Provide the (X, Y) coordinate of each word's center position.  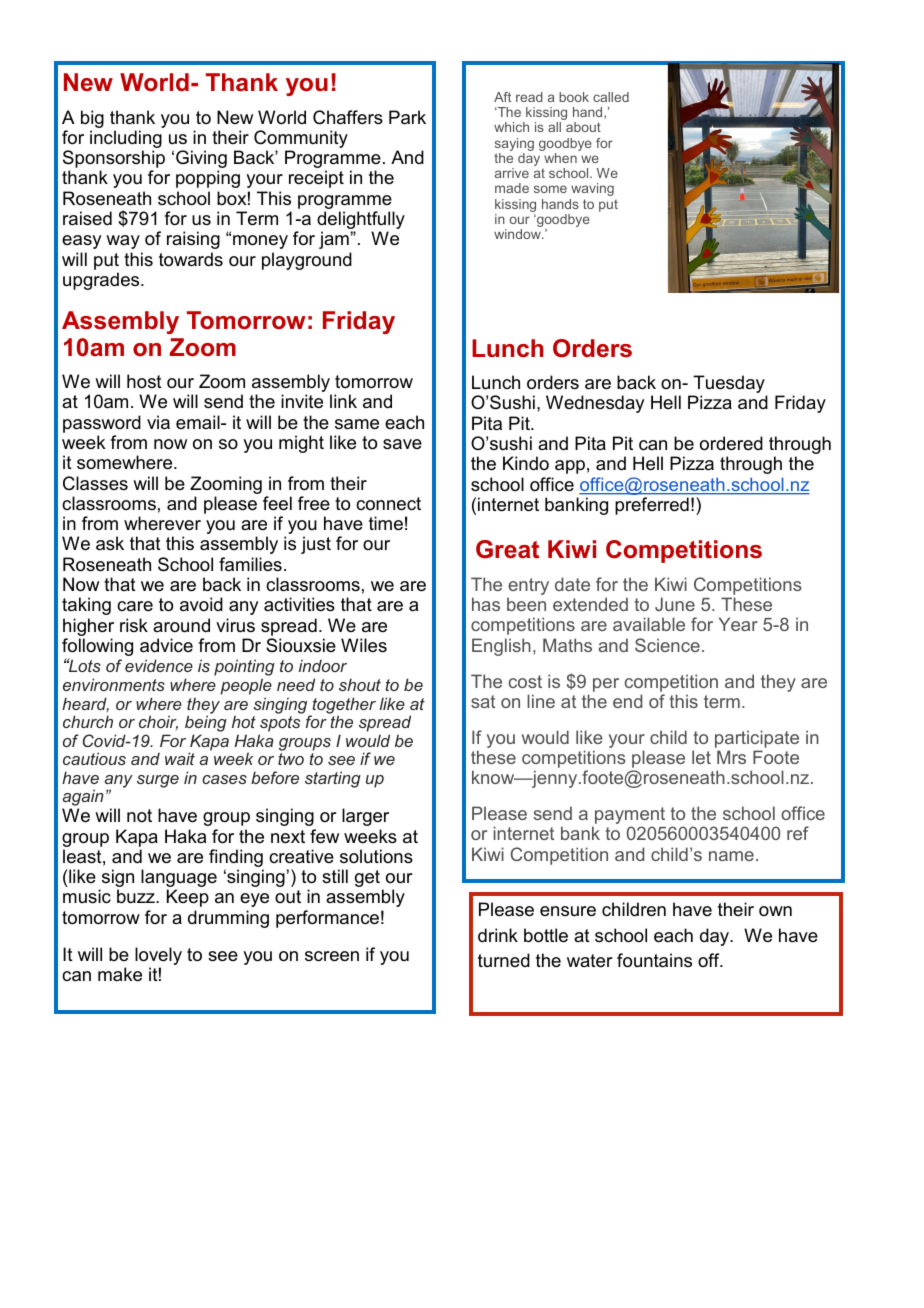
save (402, 444)
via (158, 422)
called (611, 97)
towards (191, 259)
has (486, 604)
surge (158, 781)
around (181, 625)
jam (335, 240)
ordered (731, 443)
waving (592, 189)
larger (365, 817)
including (126, 140)
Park (407, 117)
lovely (158, 957)
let (701, 757)
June (675, 604)
